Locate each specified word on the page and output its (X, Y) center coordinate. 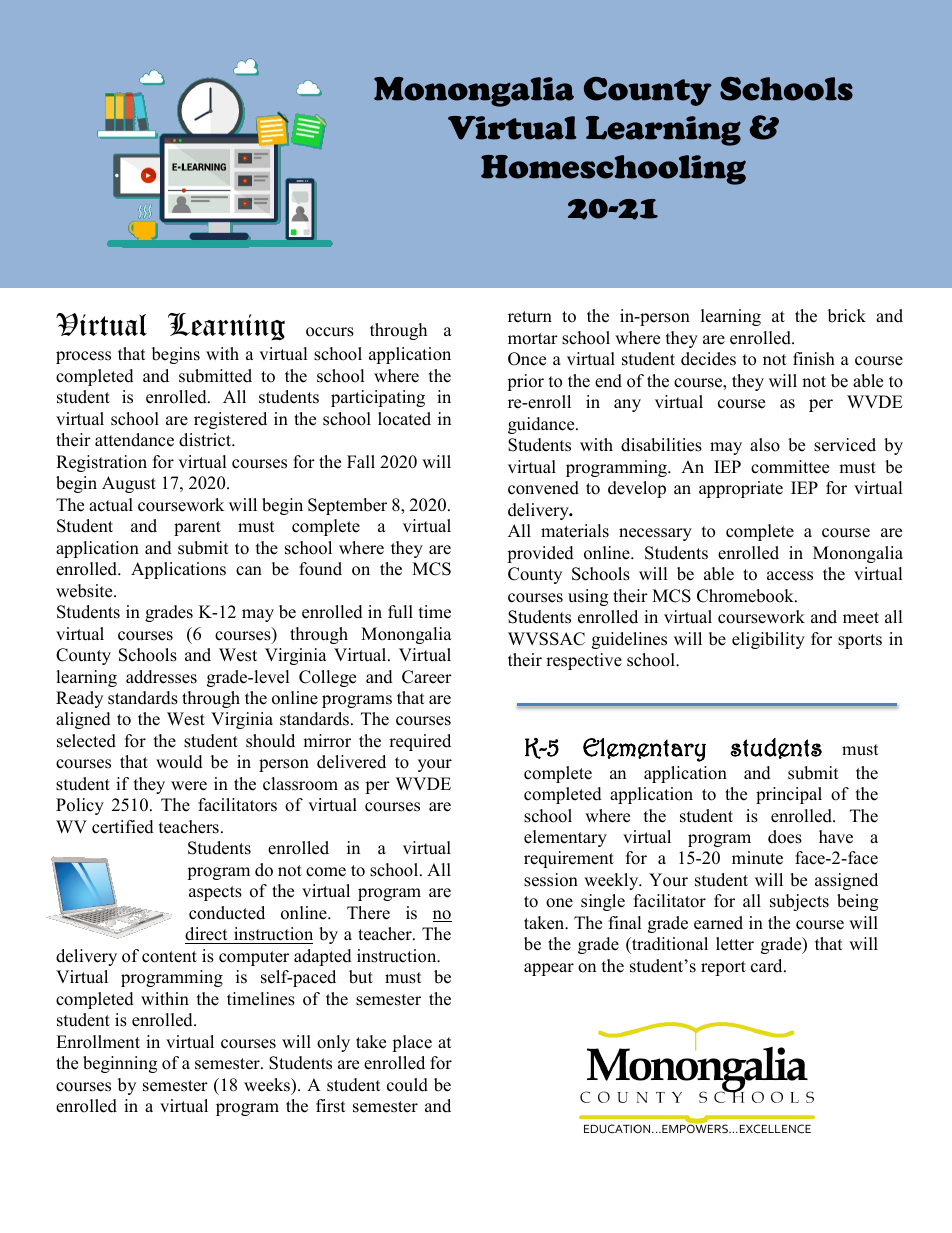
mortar (533, 339)
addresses (161, 677)
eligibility (768, 640)
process (83, 357)
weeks (268, 1085)
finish (814, 359)
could (407, 1085)
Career (427, 677)
